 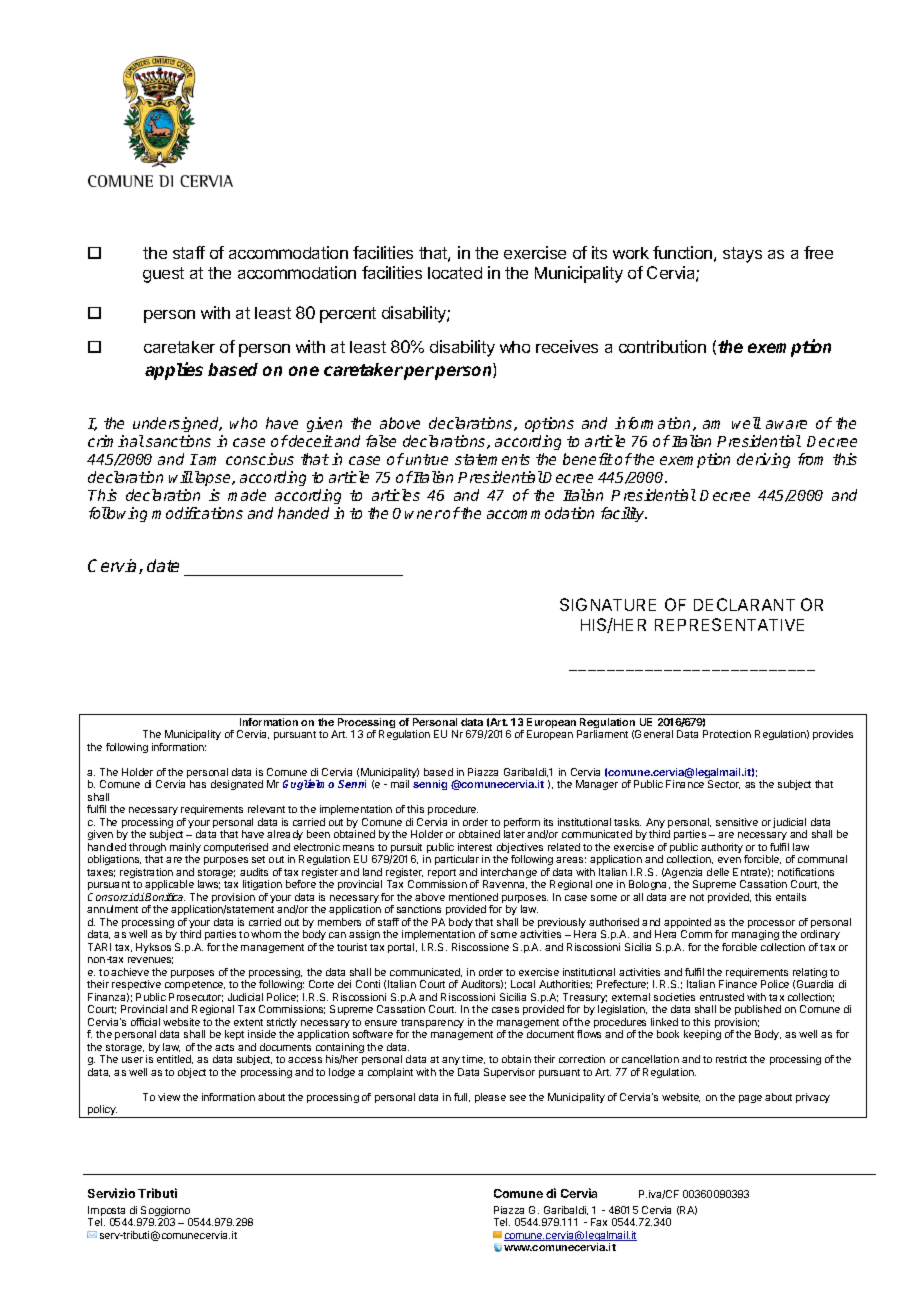 I want to click on date, so click(x=163, y=565).
